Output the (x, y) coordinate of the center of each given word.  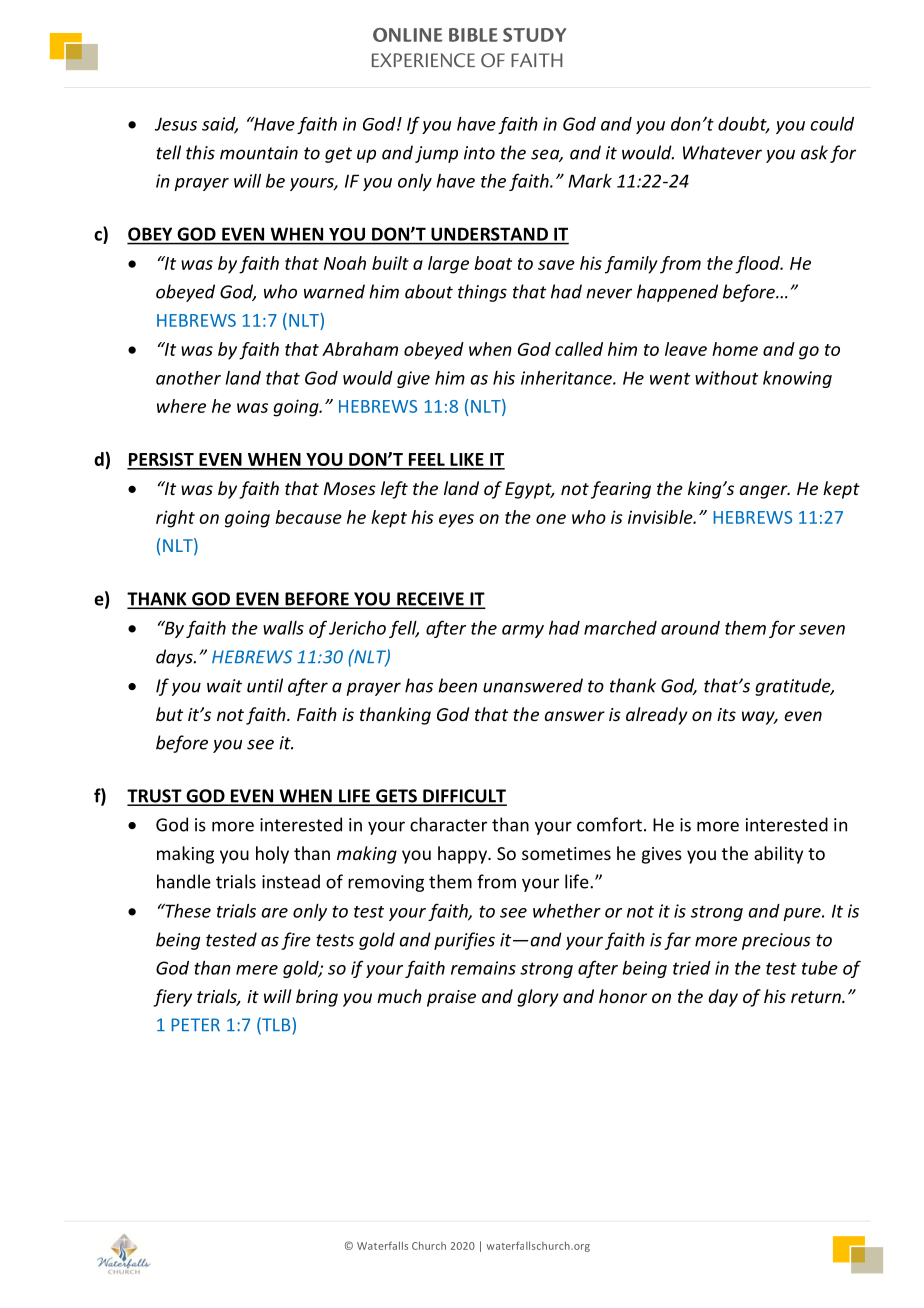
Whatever (722, 152)
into (479, 153)
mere (257, 970)
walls (283, 628)
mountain (259, 153)
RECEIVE (430, 600)
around (690, 628)
